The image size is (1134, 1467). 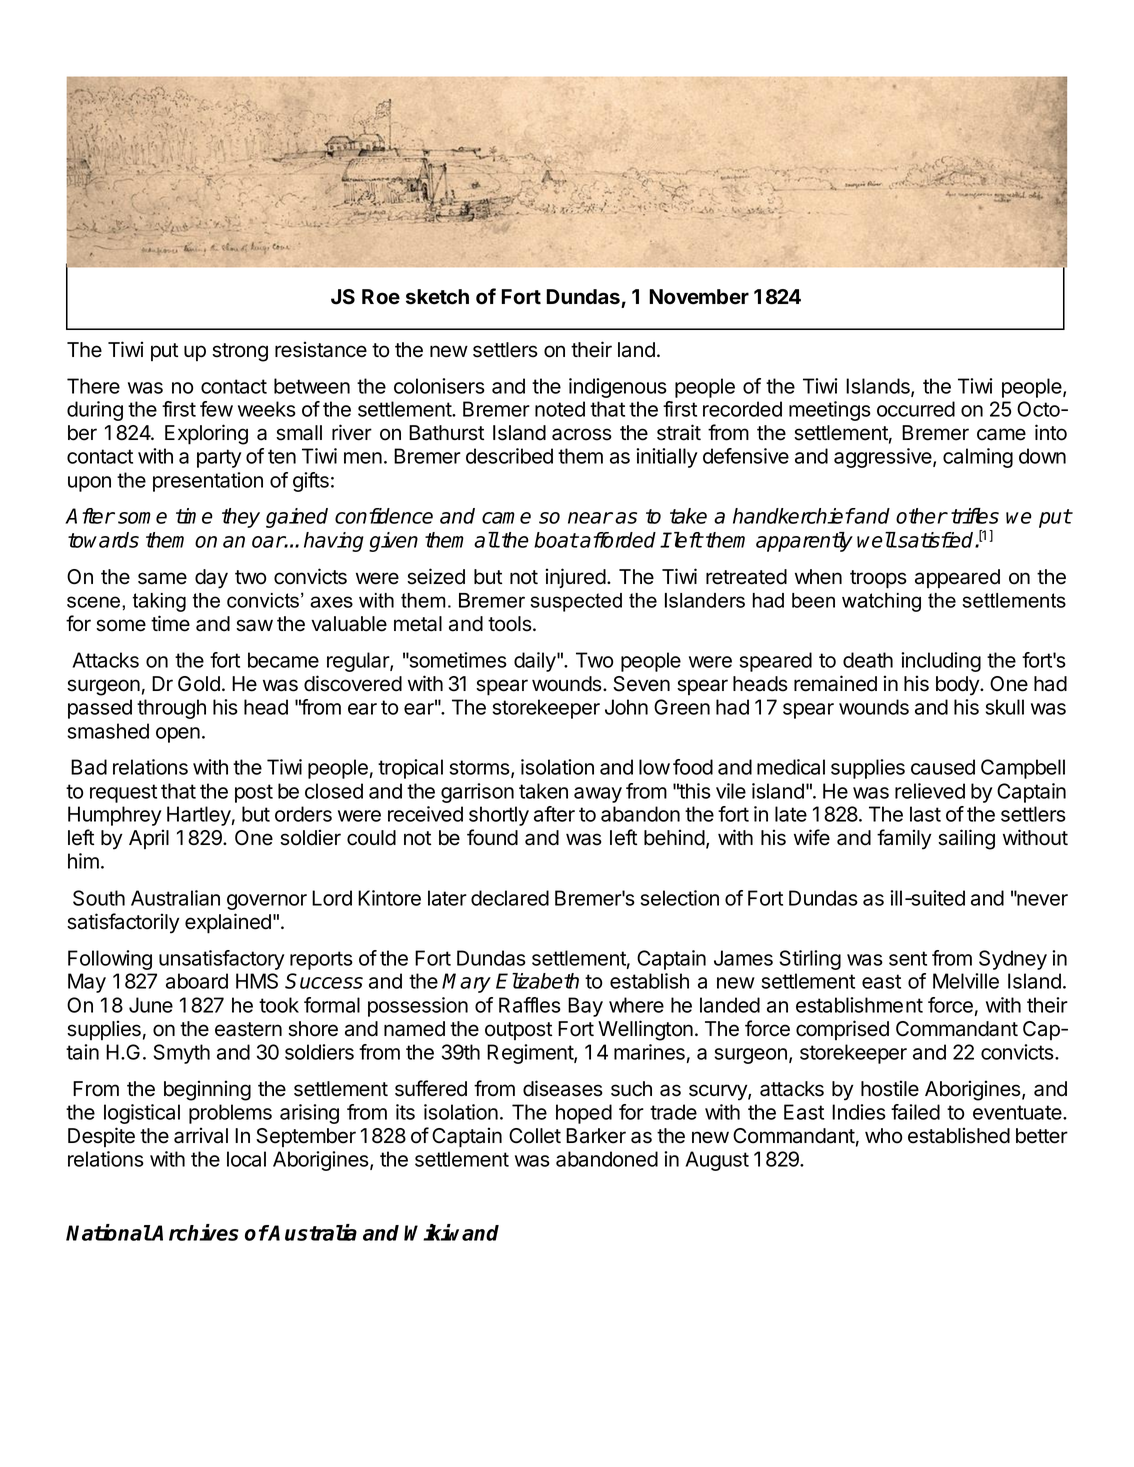 I want to click on Archives, so click(x=195, y=1232).
